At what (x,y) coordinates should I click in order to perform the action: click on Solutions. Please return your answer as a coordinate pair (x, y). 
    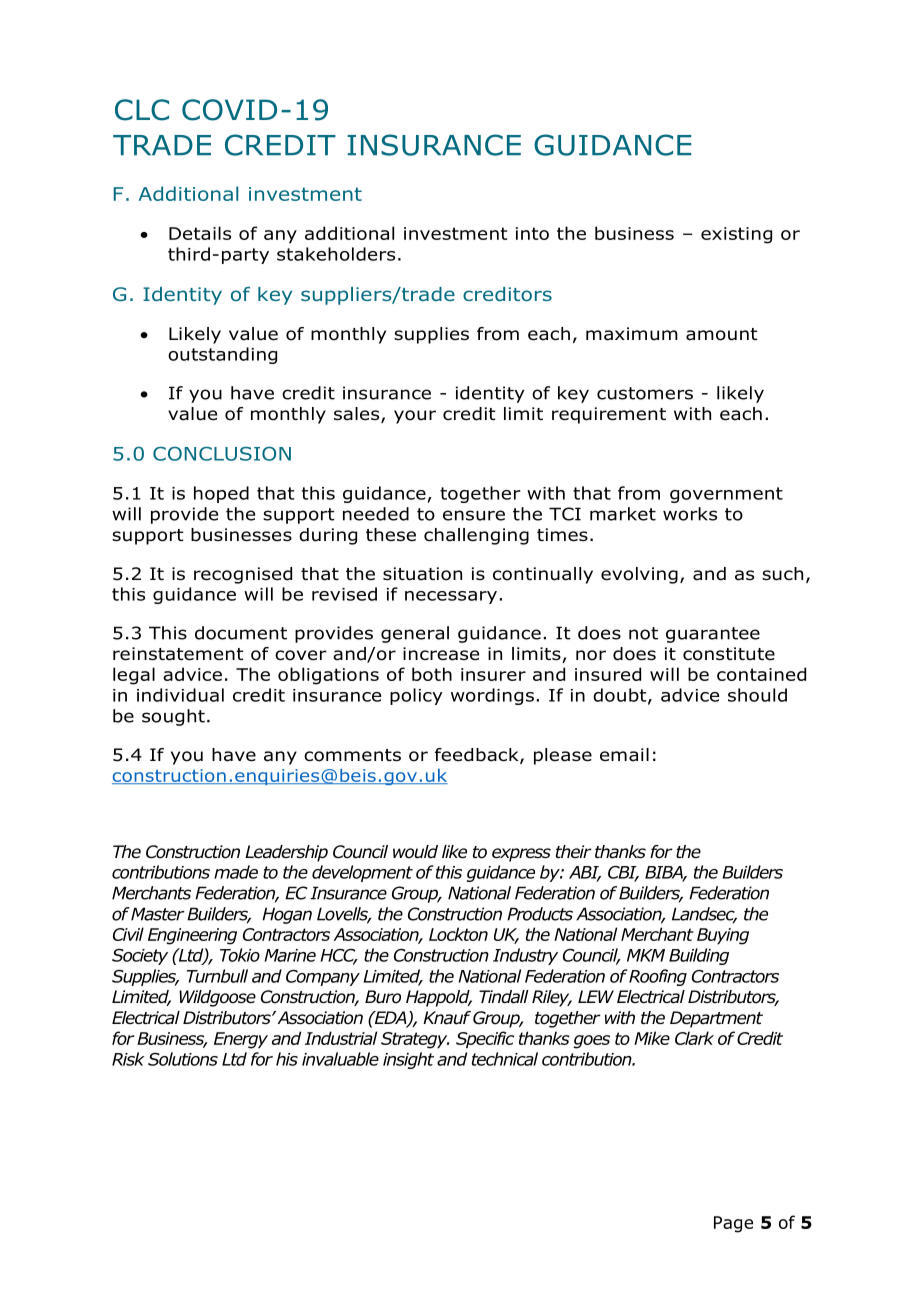
    Looking at the image, I should click on (183, 1059).
